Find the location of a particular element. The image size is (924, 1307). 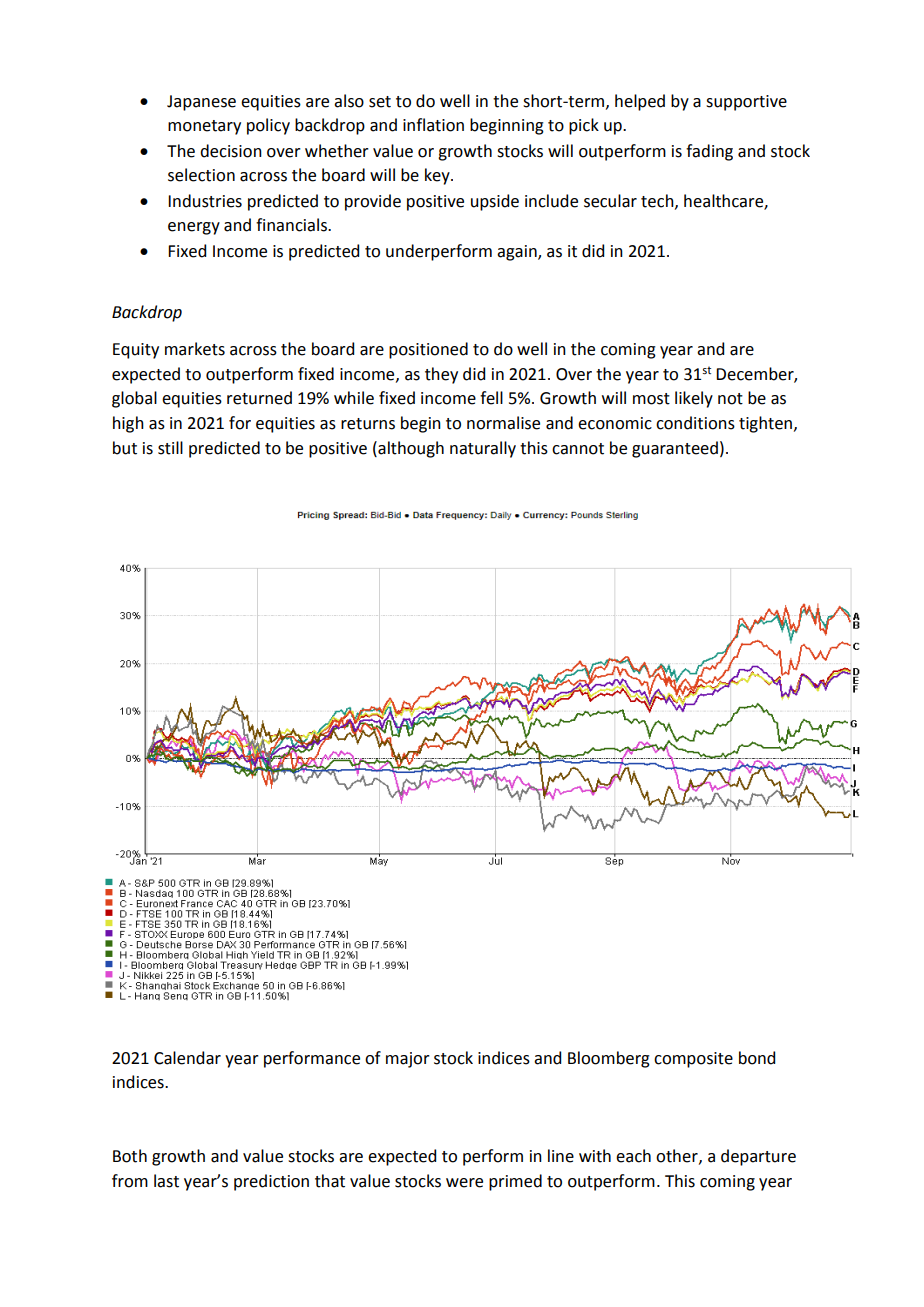

although is located at coordinates (410, 449).
